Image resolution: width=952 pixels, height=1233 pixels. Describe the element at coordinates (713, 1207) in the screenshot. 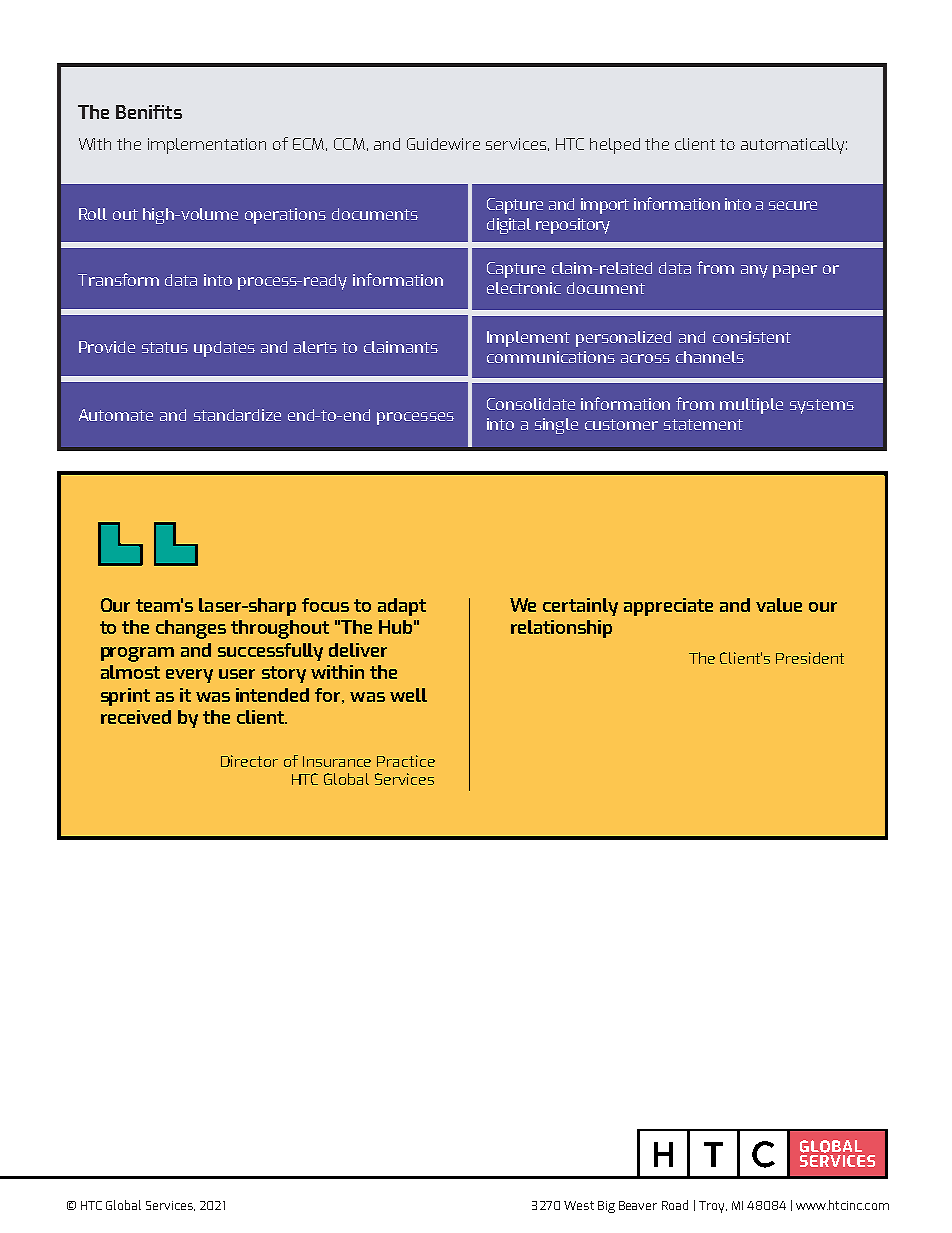

I see `Troy` at that location.
